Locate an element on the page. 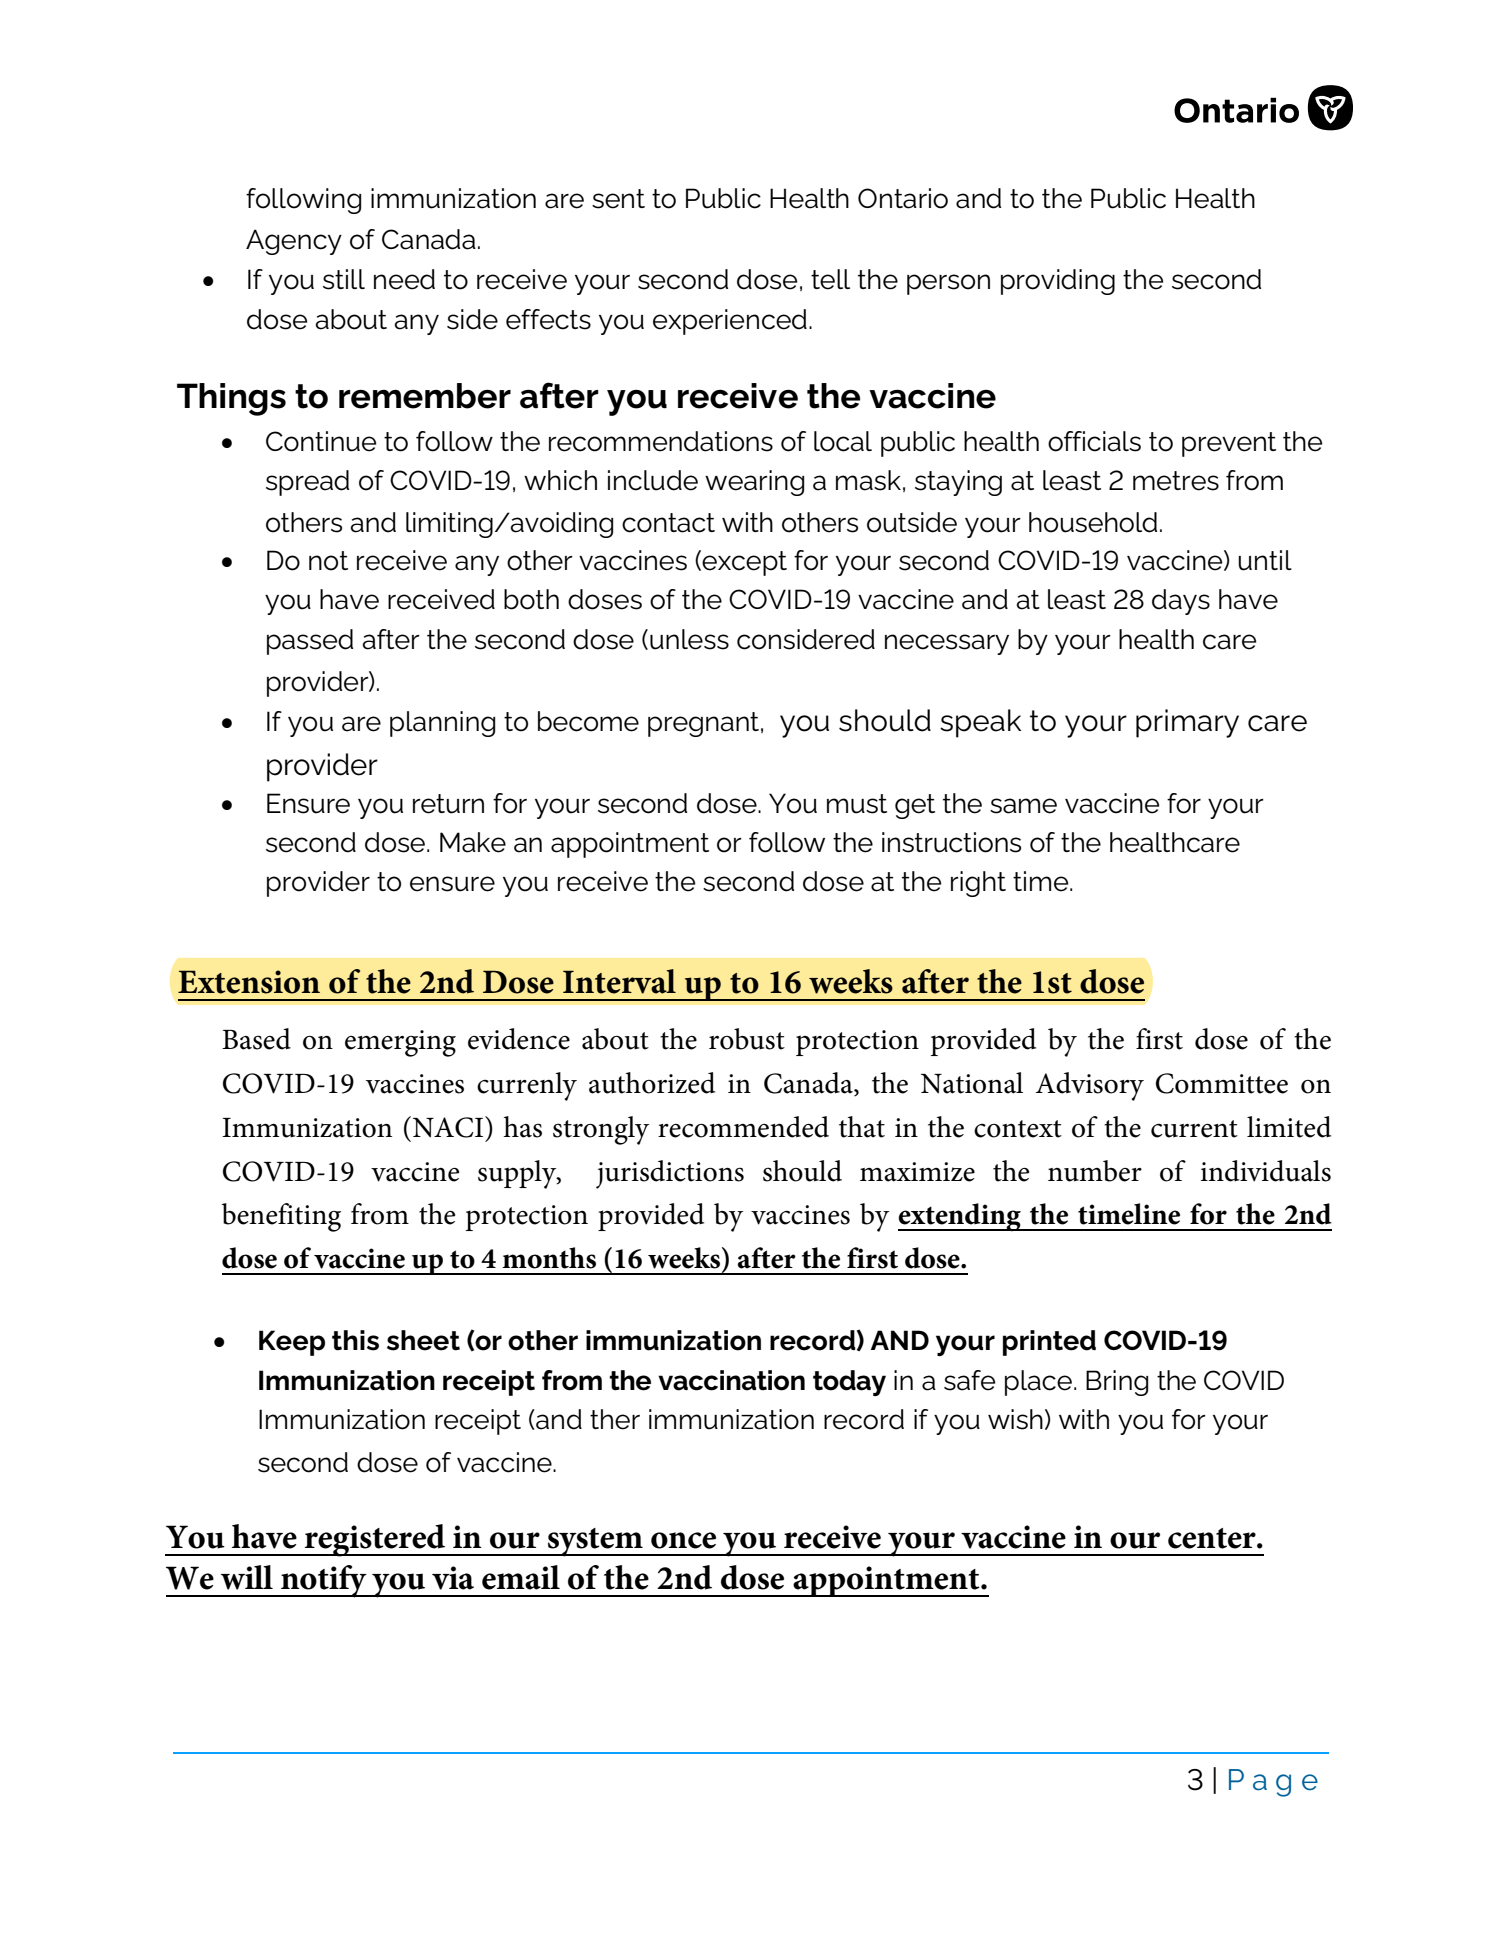 This image has height=1944, width=1502. robust is located at coordinates (747, 1039).
